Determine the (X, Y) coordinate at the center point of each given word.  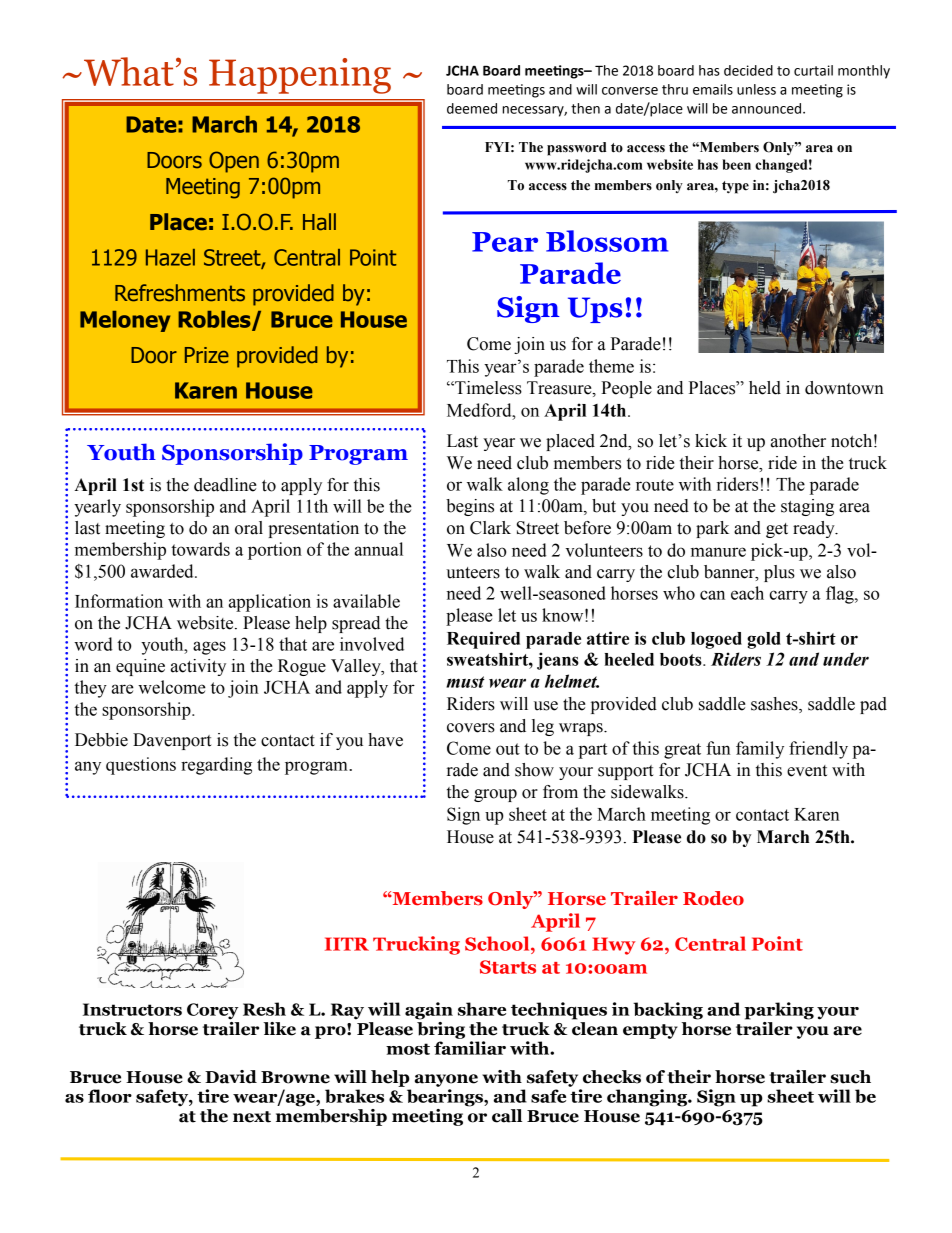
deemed (472, 108)
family (760, 750)
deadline (225, 485)
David (231, 1077)
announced (766, 108)
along (528, 486)
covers (471, 728)
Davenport (172, 741)
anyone (446, 1080)
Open (234, 162)
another (798, 441)
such (850, 1077)
